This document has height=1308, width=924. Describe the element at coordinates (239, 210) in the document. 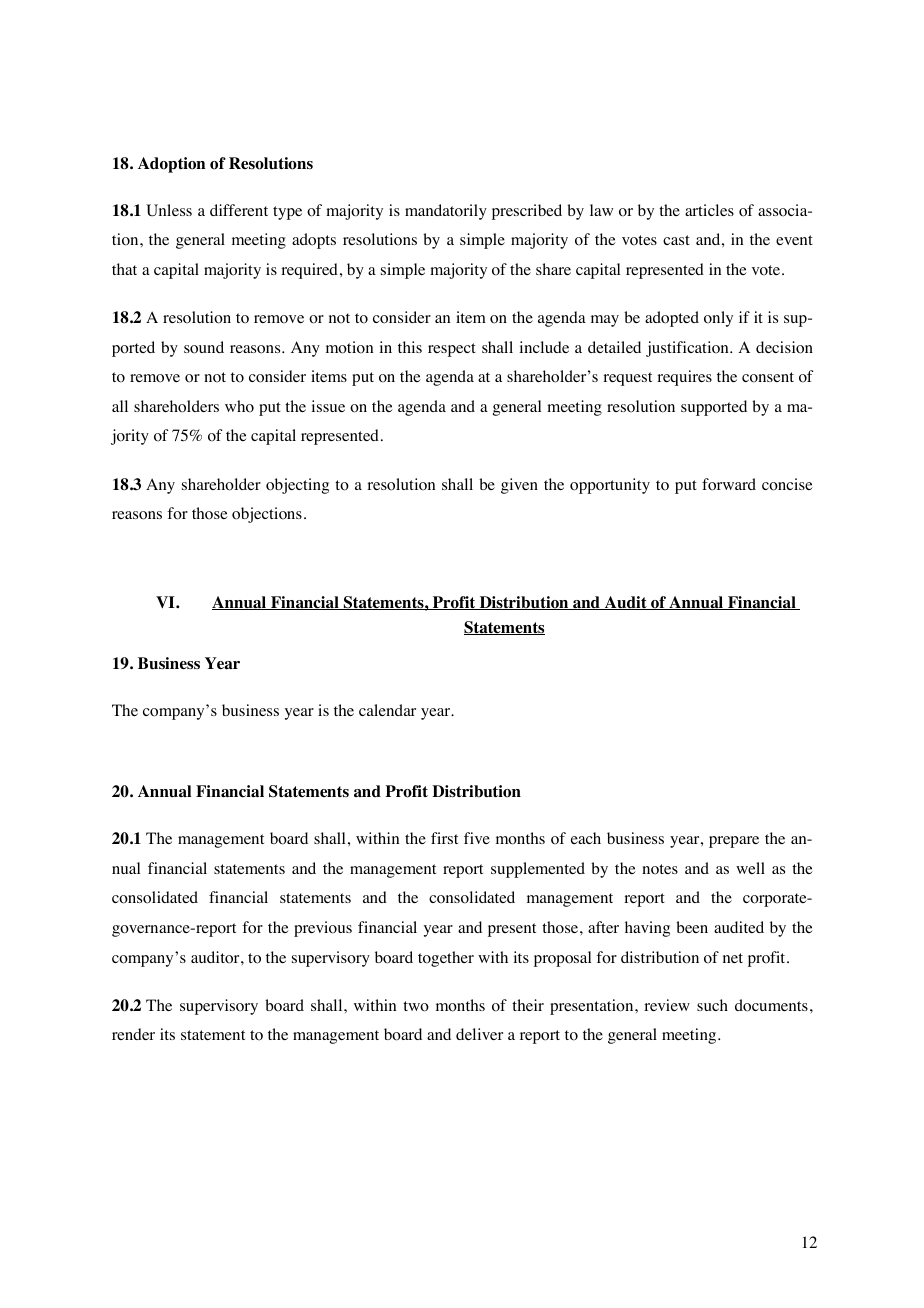

I see `different` at that location.
